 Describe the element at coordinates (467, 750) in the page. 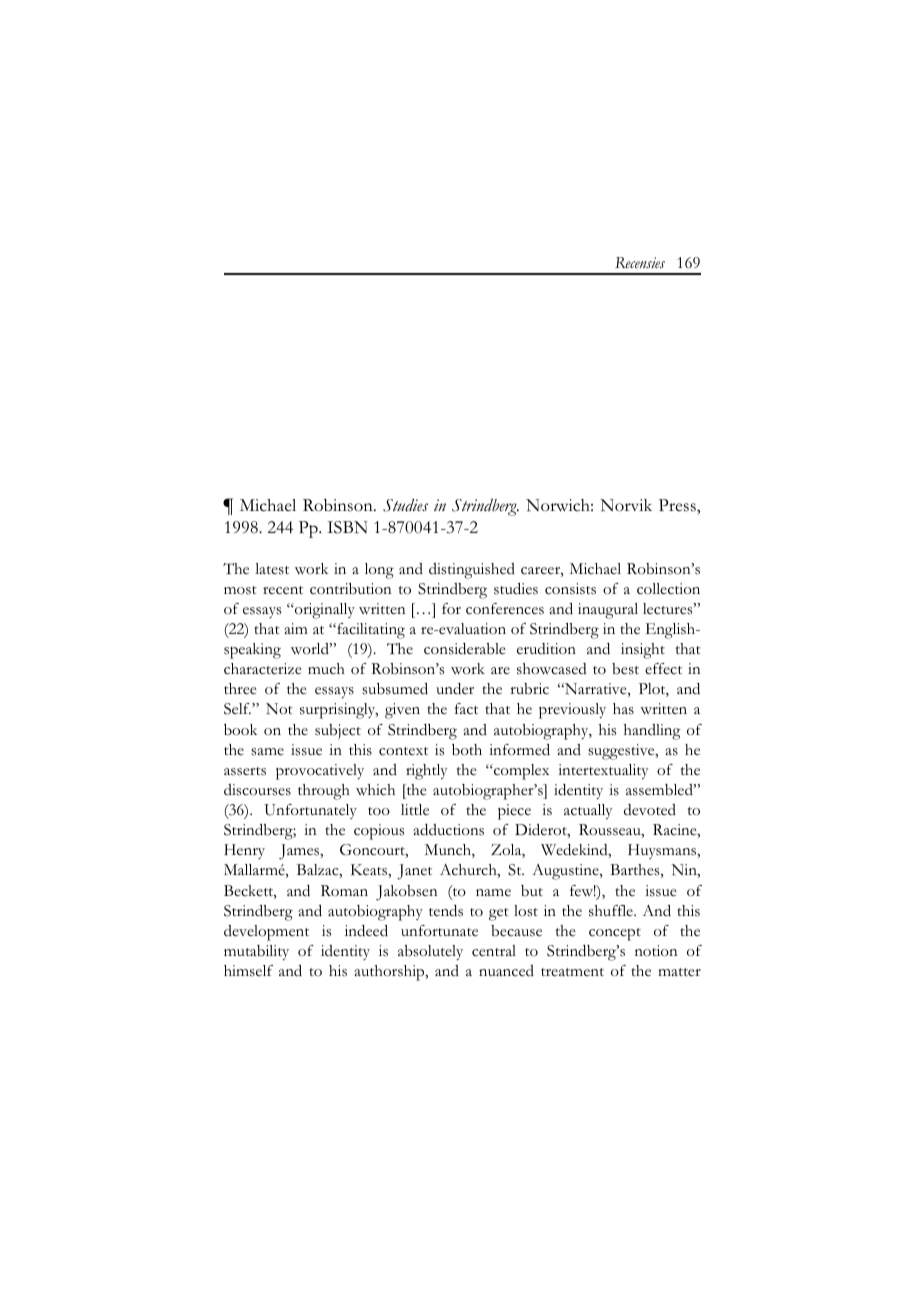

I see `both` at that location.
